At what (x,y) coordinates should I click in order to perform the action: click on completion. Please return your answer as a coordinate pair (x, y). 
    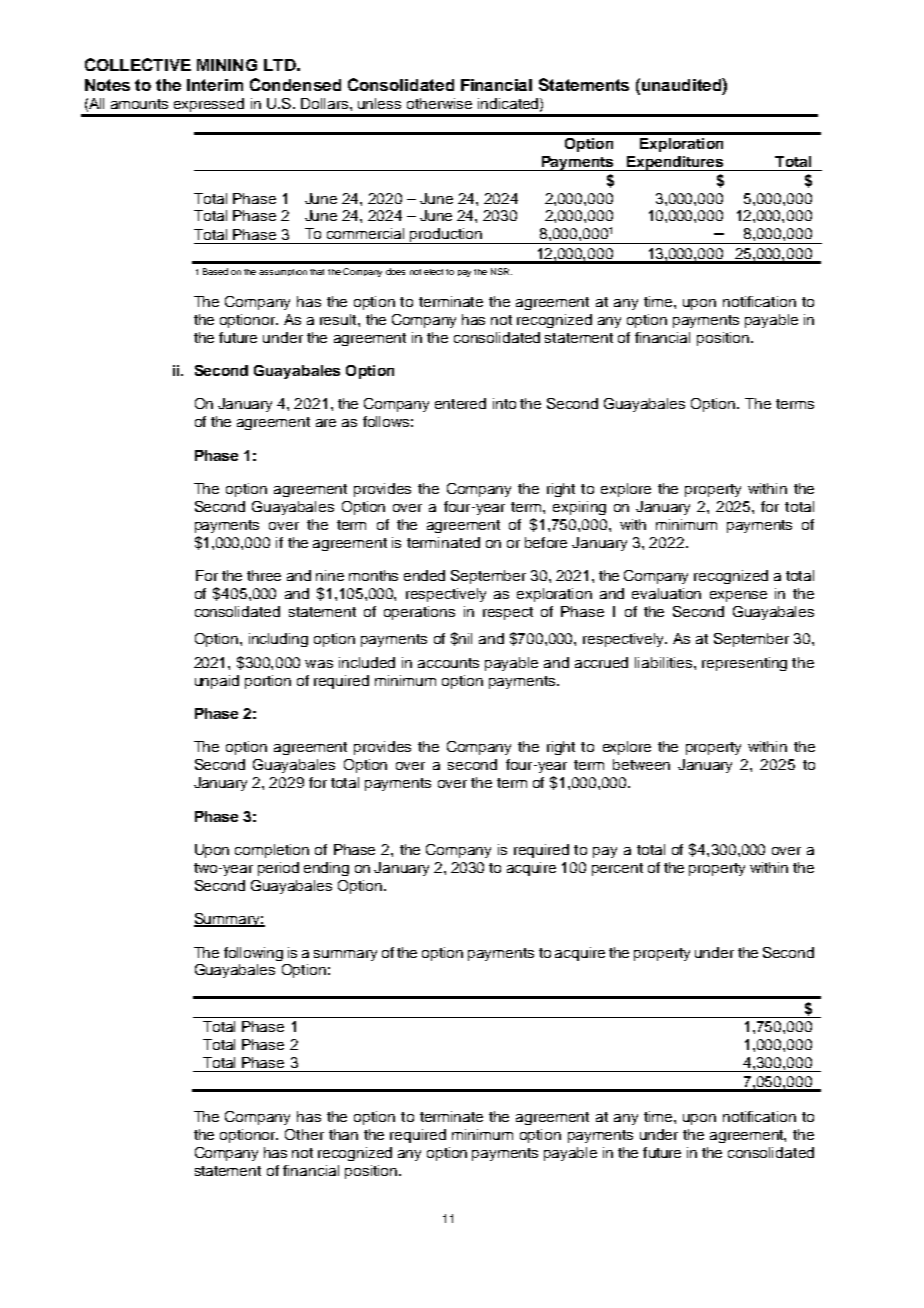
    Looking at the image, I should click on (272, 851).
